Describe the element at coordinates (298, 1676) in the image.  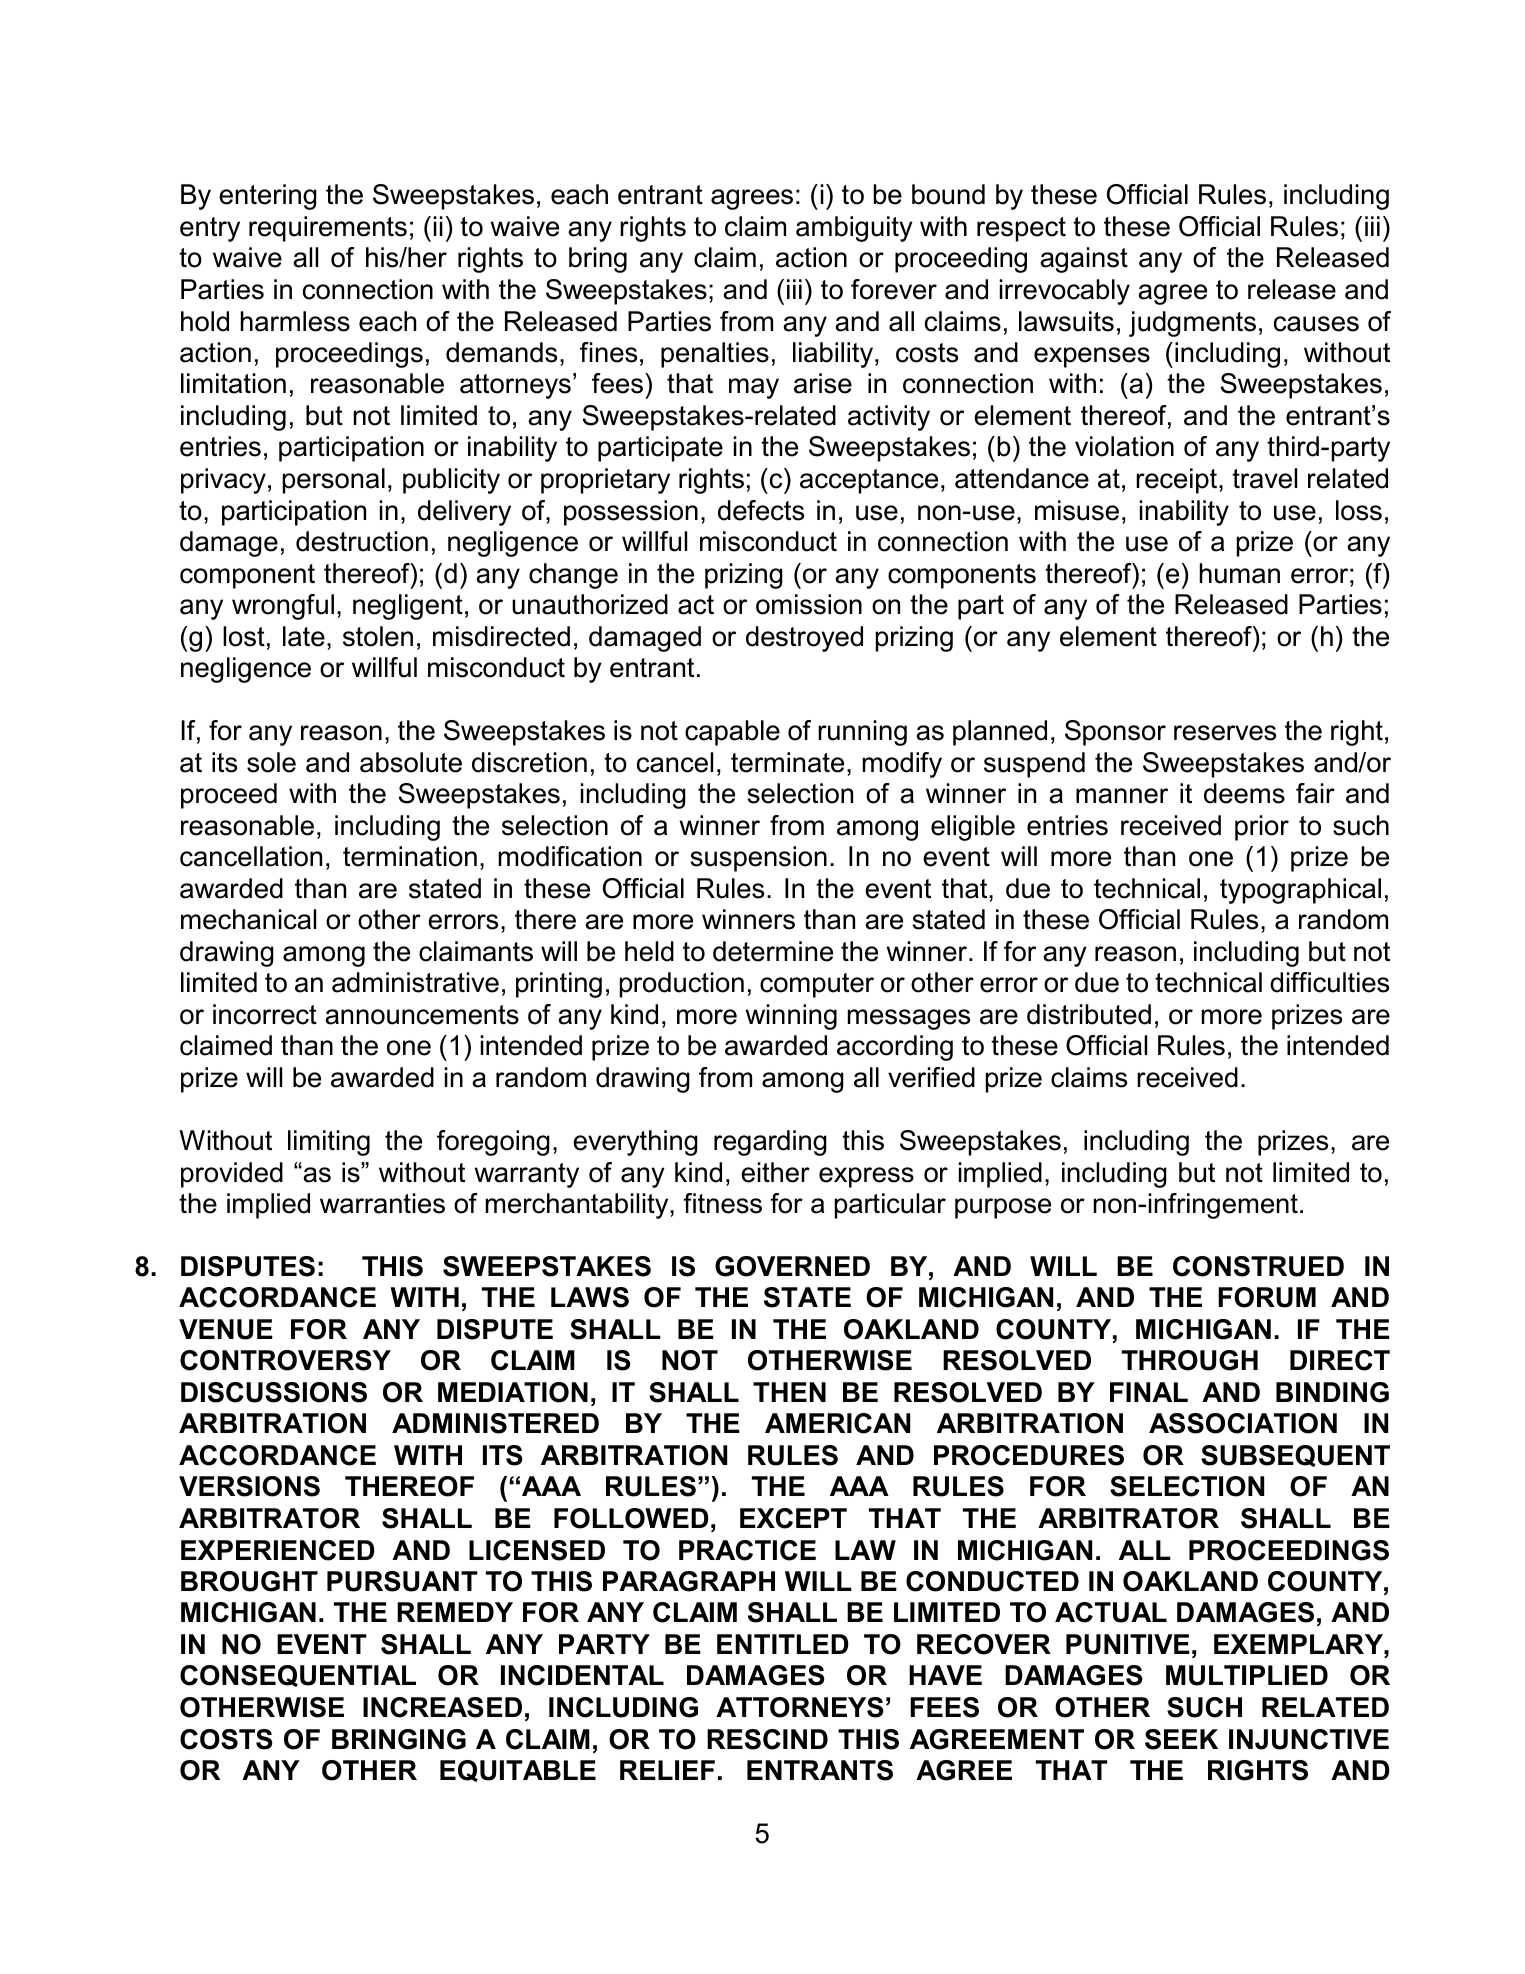
I see `CONSEQUENTIAL` at that location.
